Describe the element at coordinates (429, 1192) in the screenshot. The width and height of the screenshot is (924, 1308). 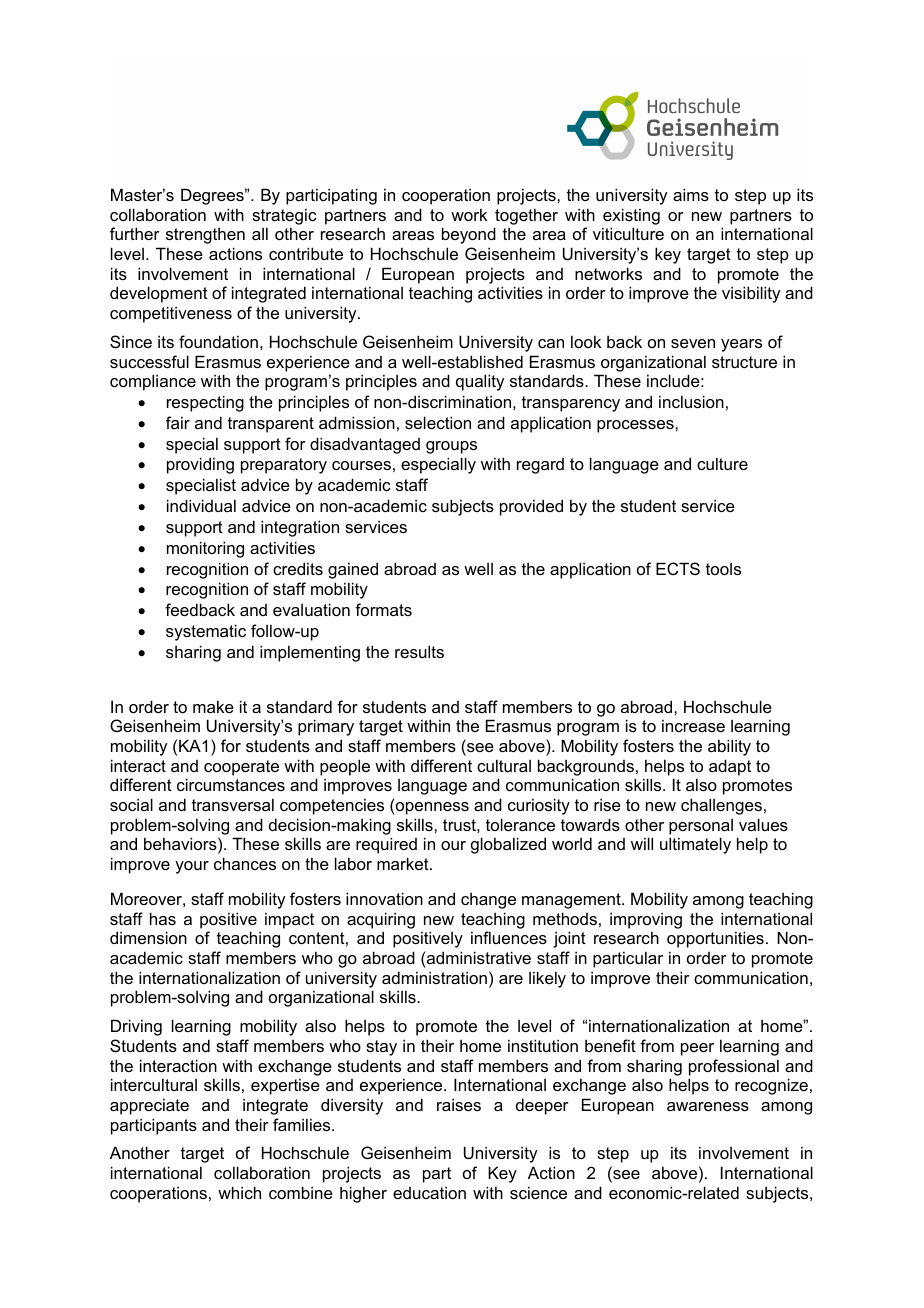
I see `education` at that location.
